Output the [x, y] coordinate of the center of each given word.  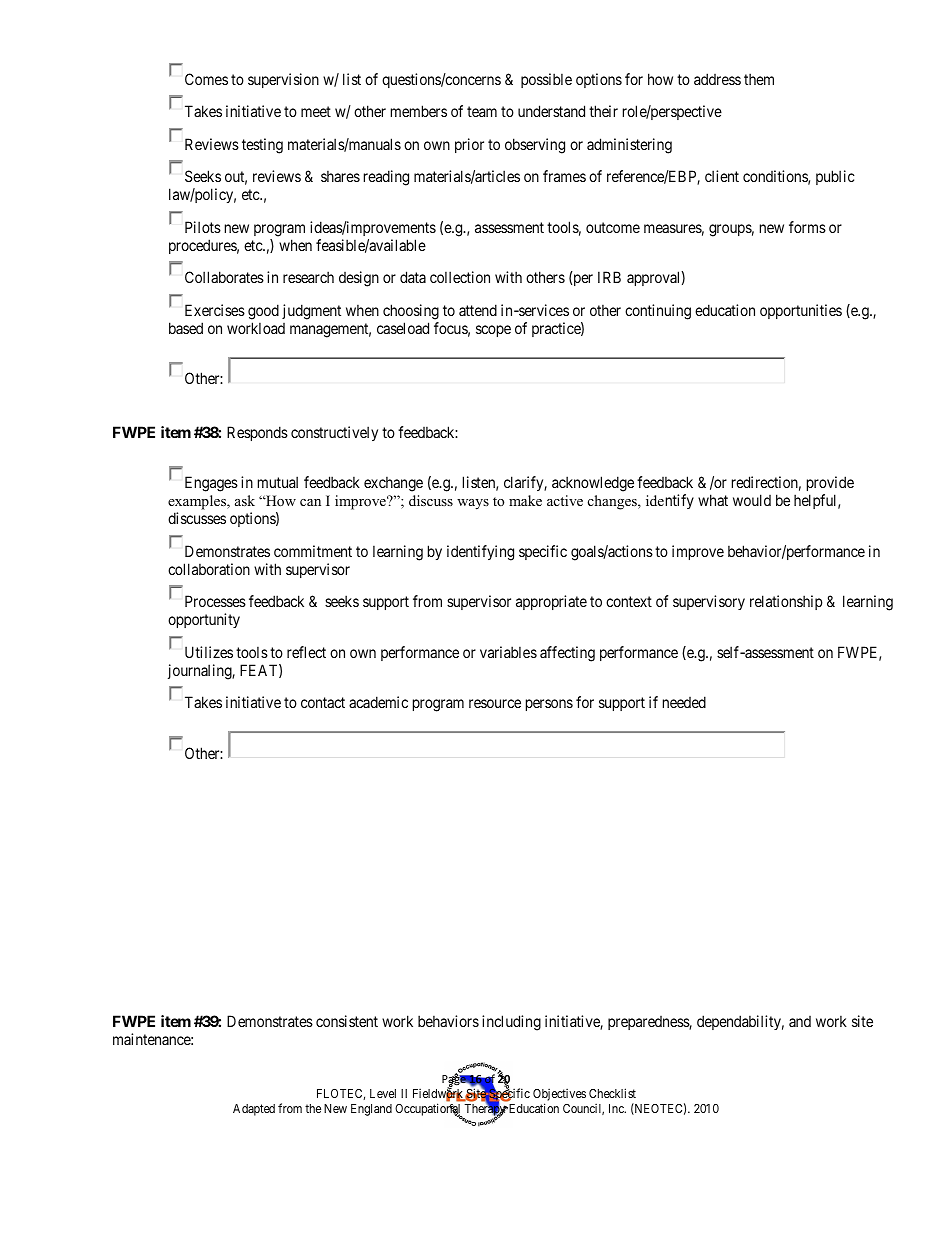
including [511, 1023]
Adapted [254, 1110]
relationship [786, 602]
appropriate [551, 602]
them [759, 79]
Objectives [559, 1096]
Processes [215, 601]
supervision [283, 80]
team [482, 111]
